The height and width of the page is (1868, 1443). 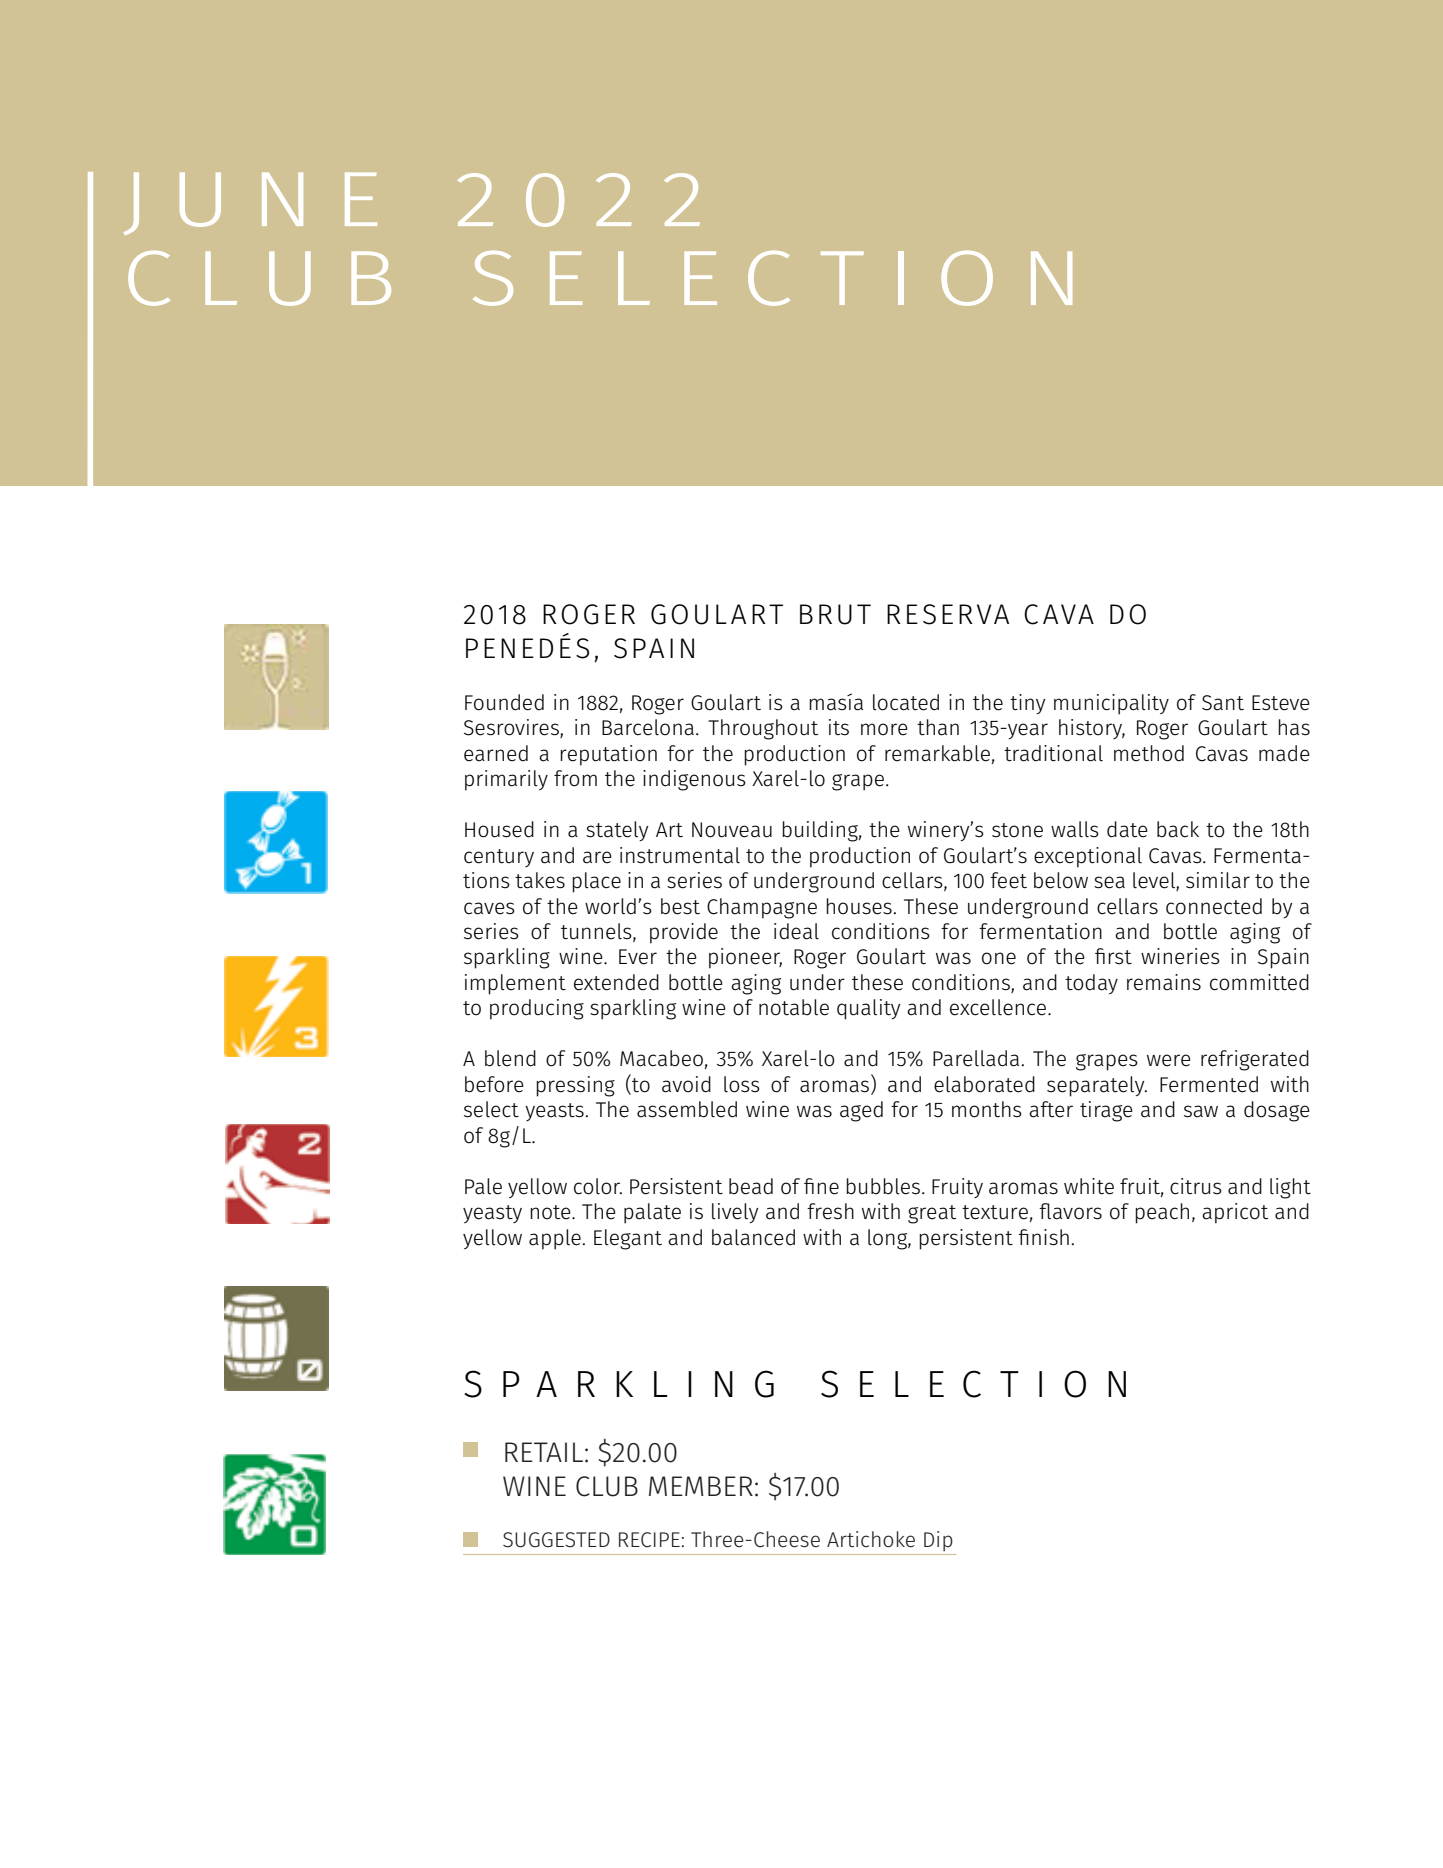 What do you see at coordinates (742, 1084) in the page?
I see `loss` at bounding box center [742, 1084].
